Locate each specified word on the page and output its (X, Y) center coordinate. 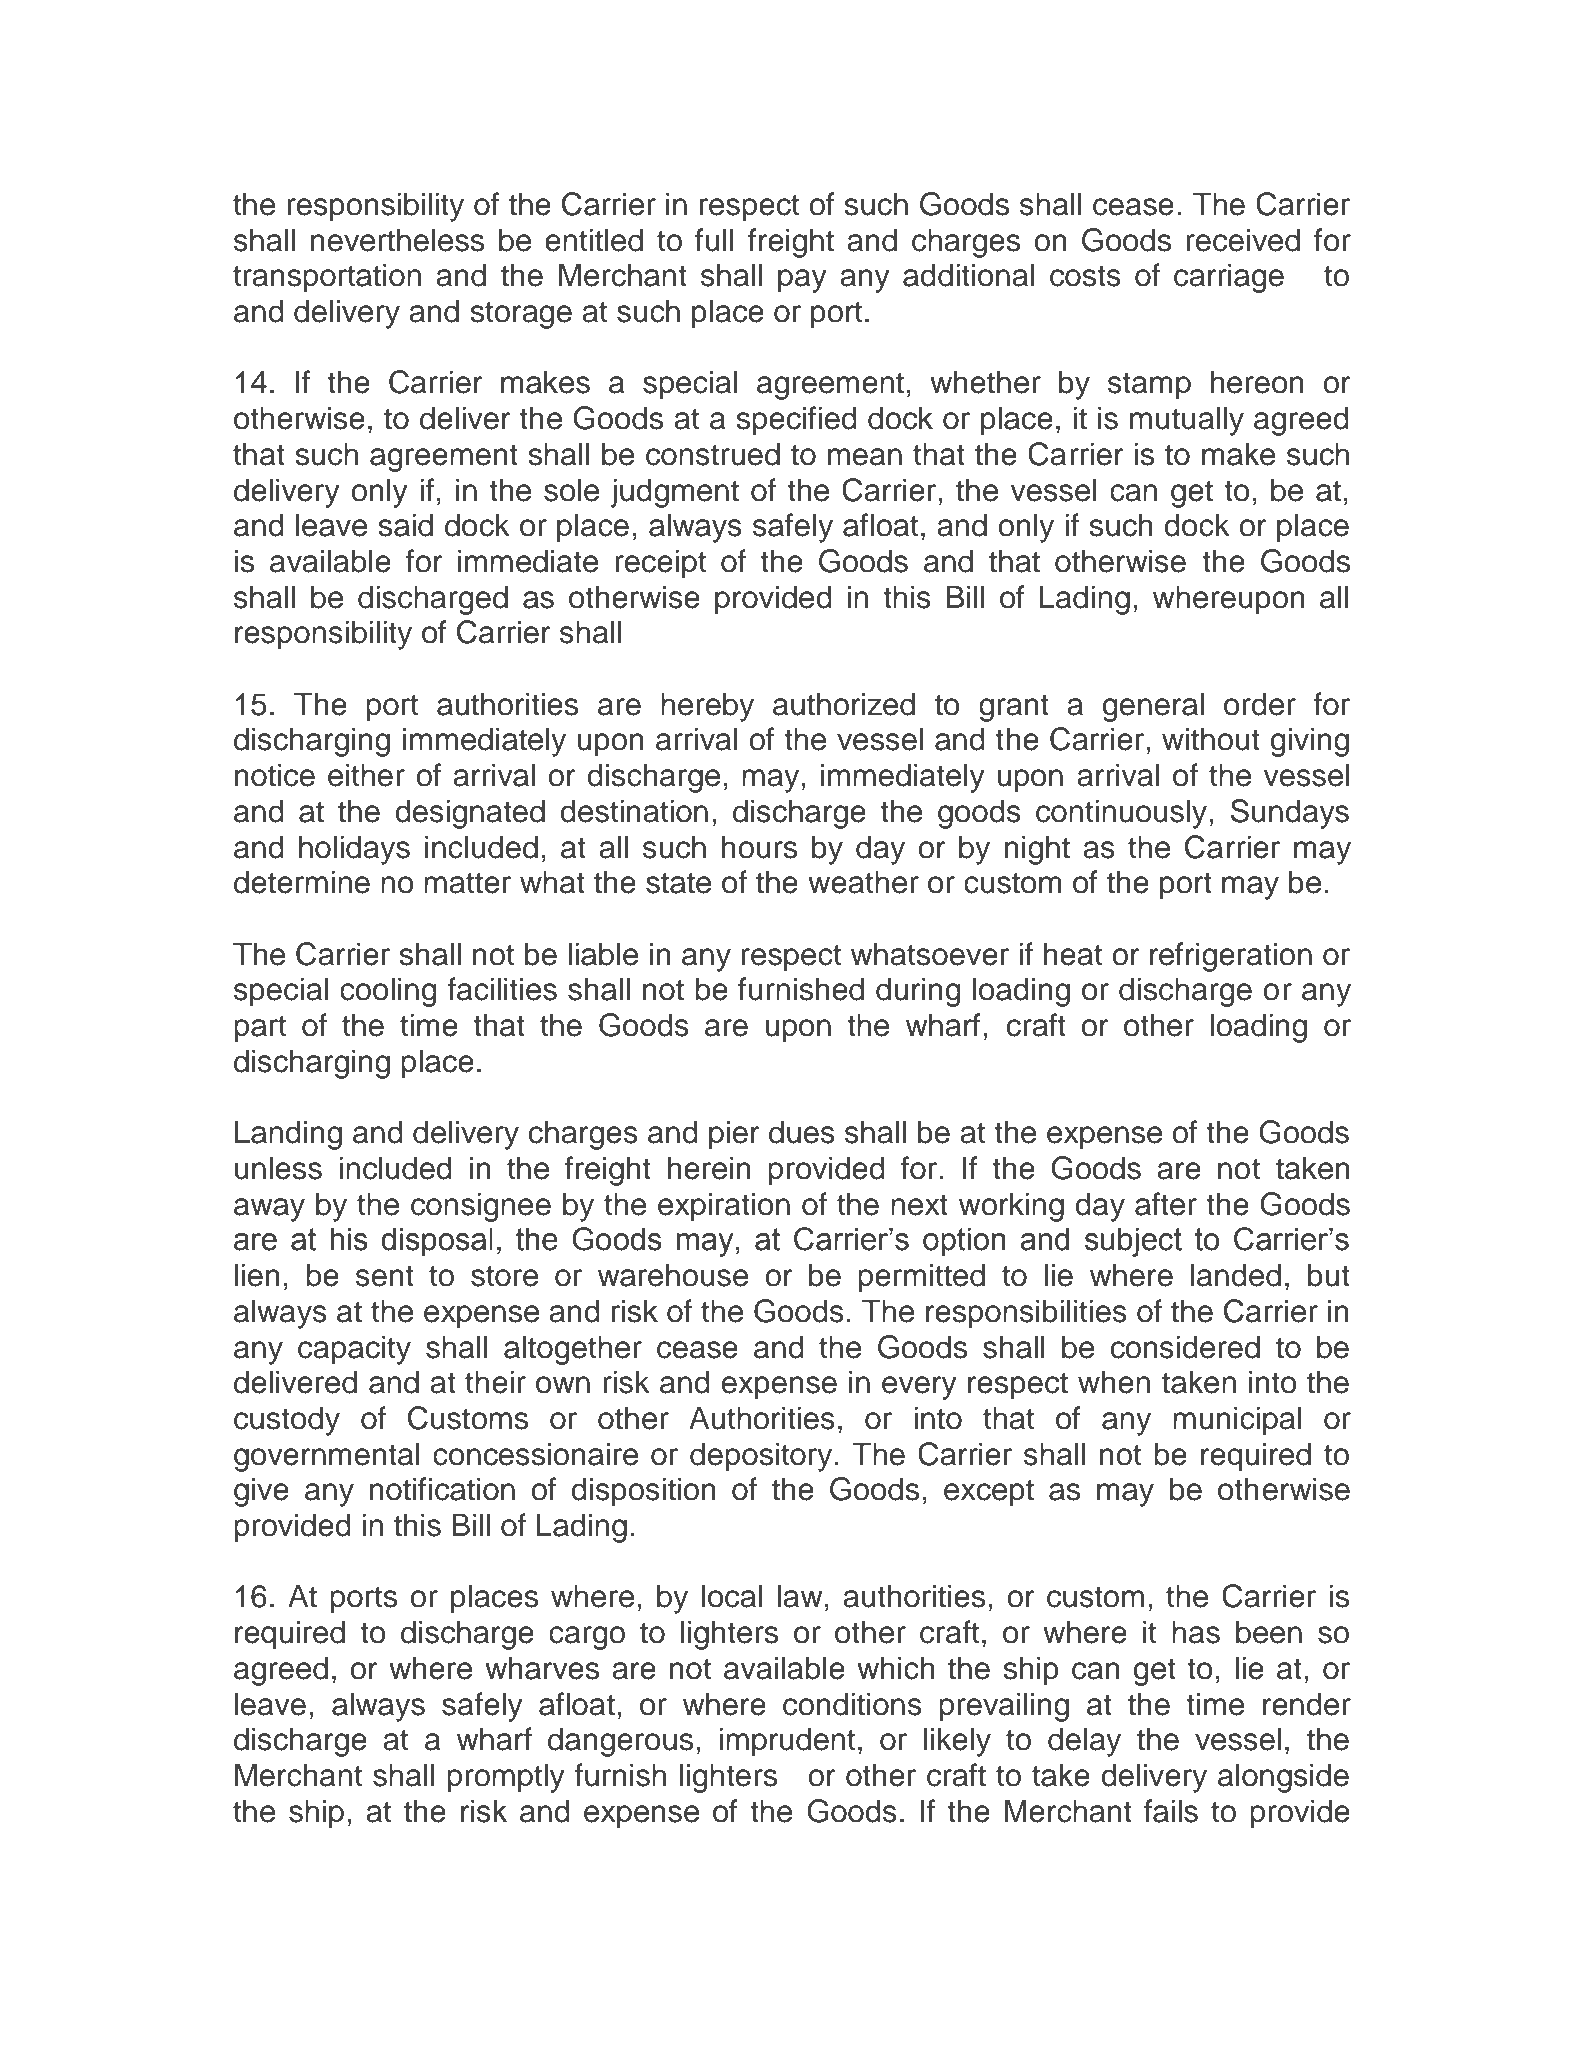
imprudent (787, 1742)
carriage (1229, 278)
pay (802, 281)
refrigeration (1231, 957)
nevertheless (397, 240)
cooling (388, 992)
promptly (506, 1778)
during (918, 992)
